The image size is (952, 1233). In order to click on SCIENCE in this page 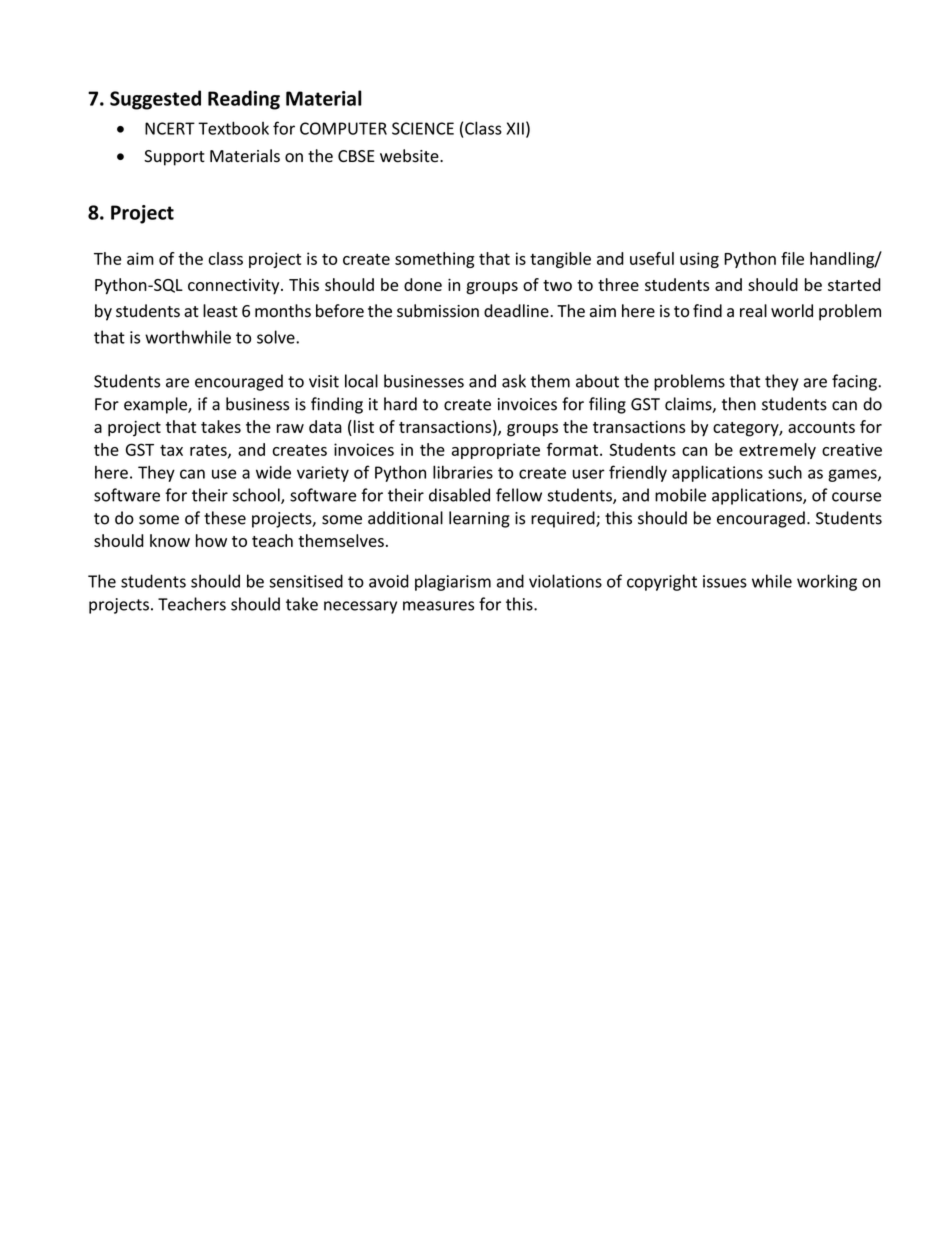, I will do `click(423, 128)`.
